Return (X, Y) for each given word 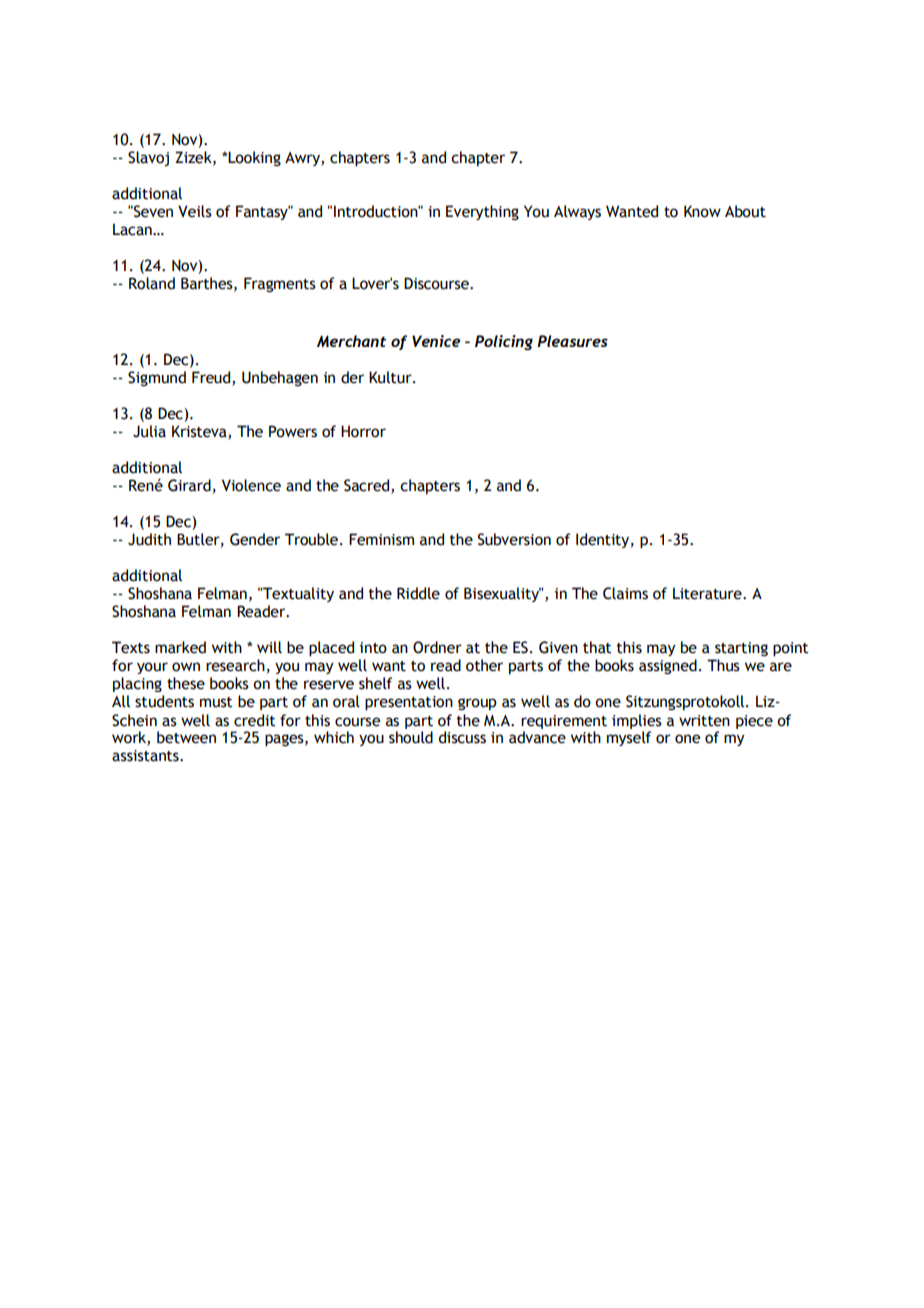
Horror (363, 431)
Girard (189, 485)
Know (702, 211)
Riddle (418, 593)
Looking (253, 158)
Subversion (514, 539)
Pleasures (572, 341)
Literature (708, 593)
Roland (152, 283)
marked (180, 647)
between (186, 737)
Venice (436, 341)
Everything (482, 212)
